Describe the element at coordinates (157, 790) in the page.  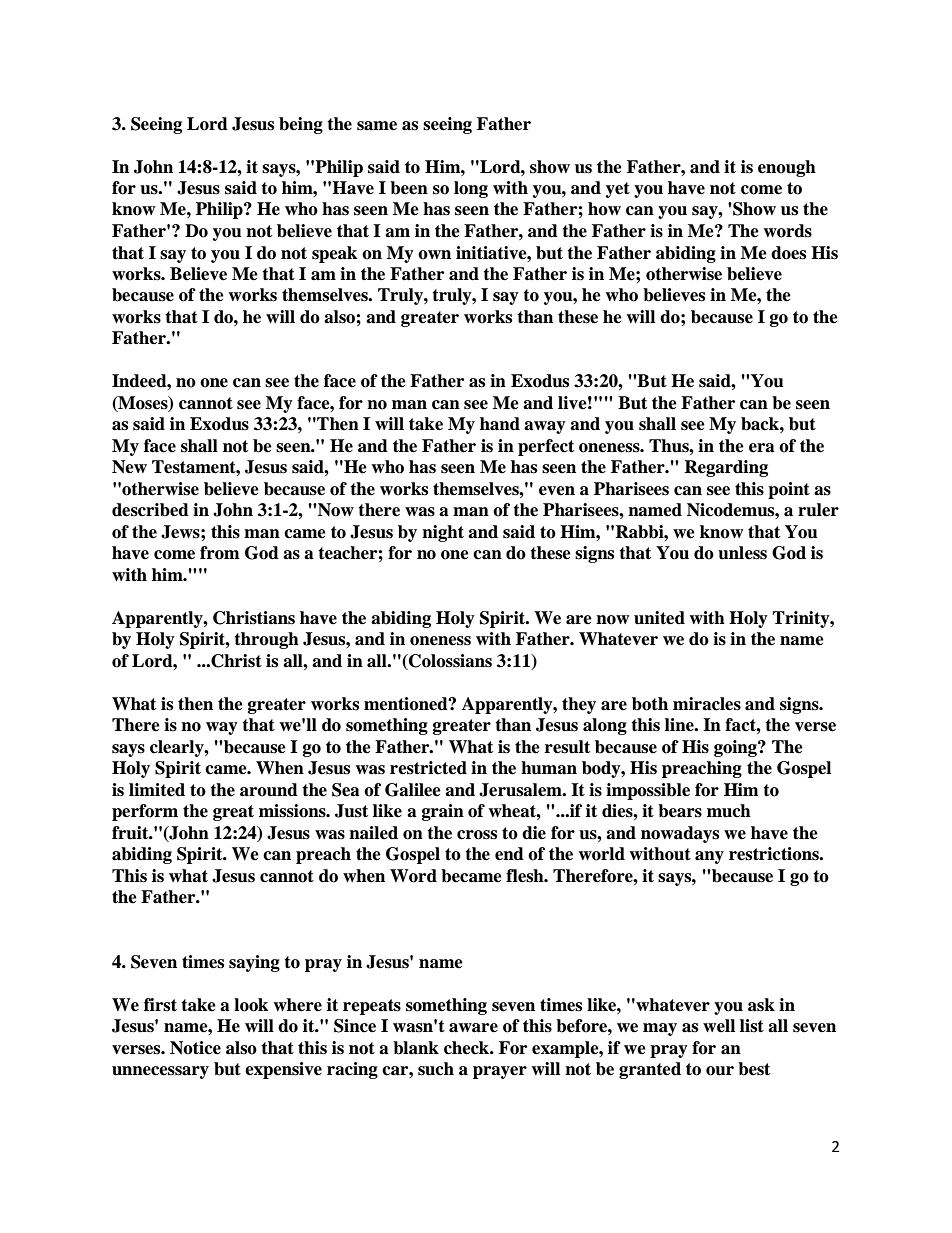
I see `limited` at that location.
